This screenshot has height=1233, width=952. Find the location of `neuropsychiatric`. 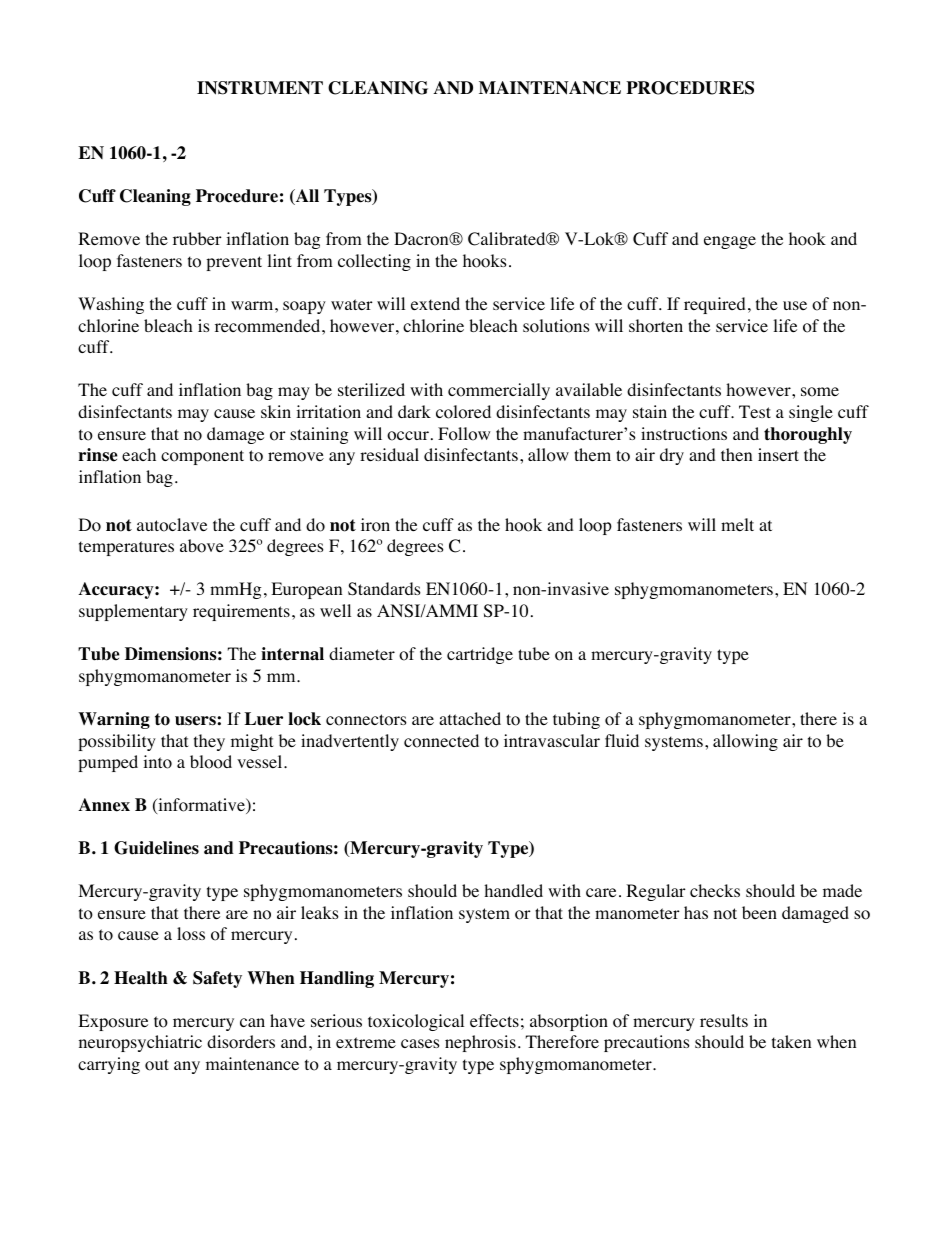

neuropsychiatric is located at coordinates (140, 1043).
